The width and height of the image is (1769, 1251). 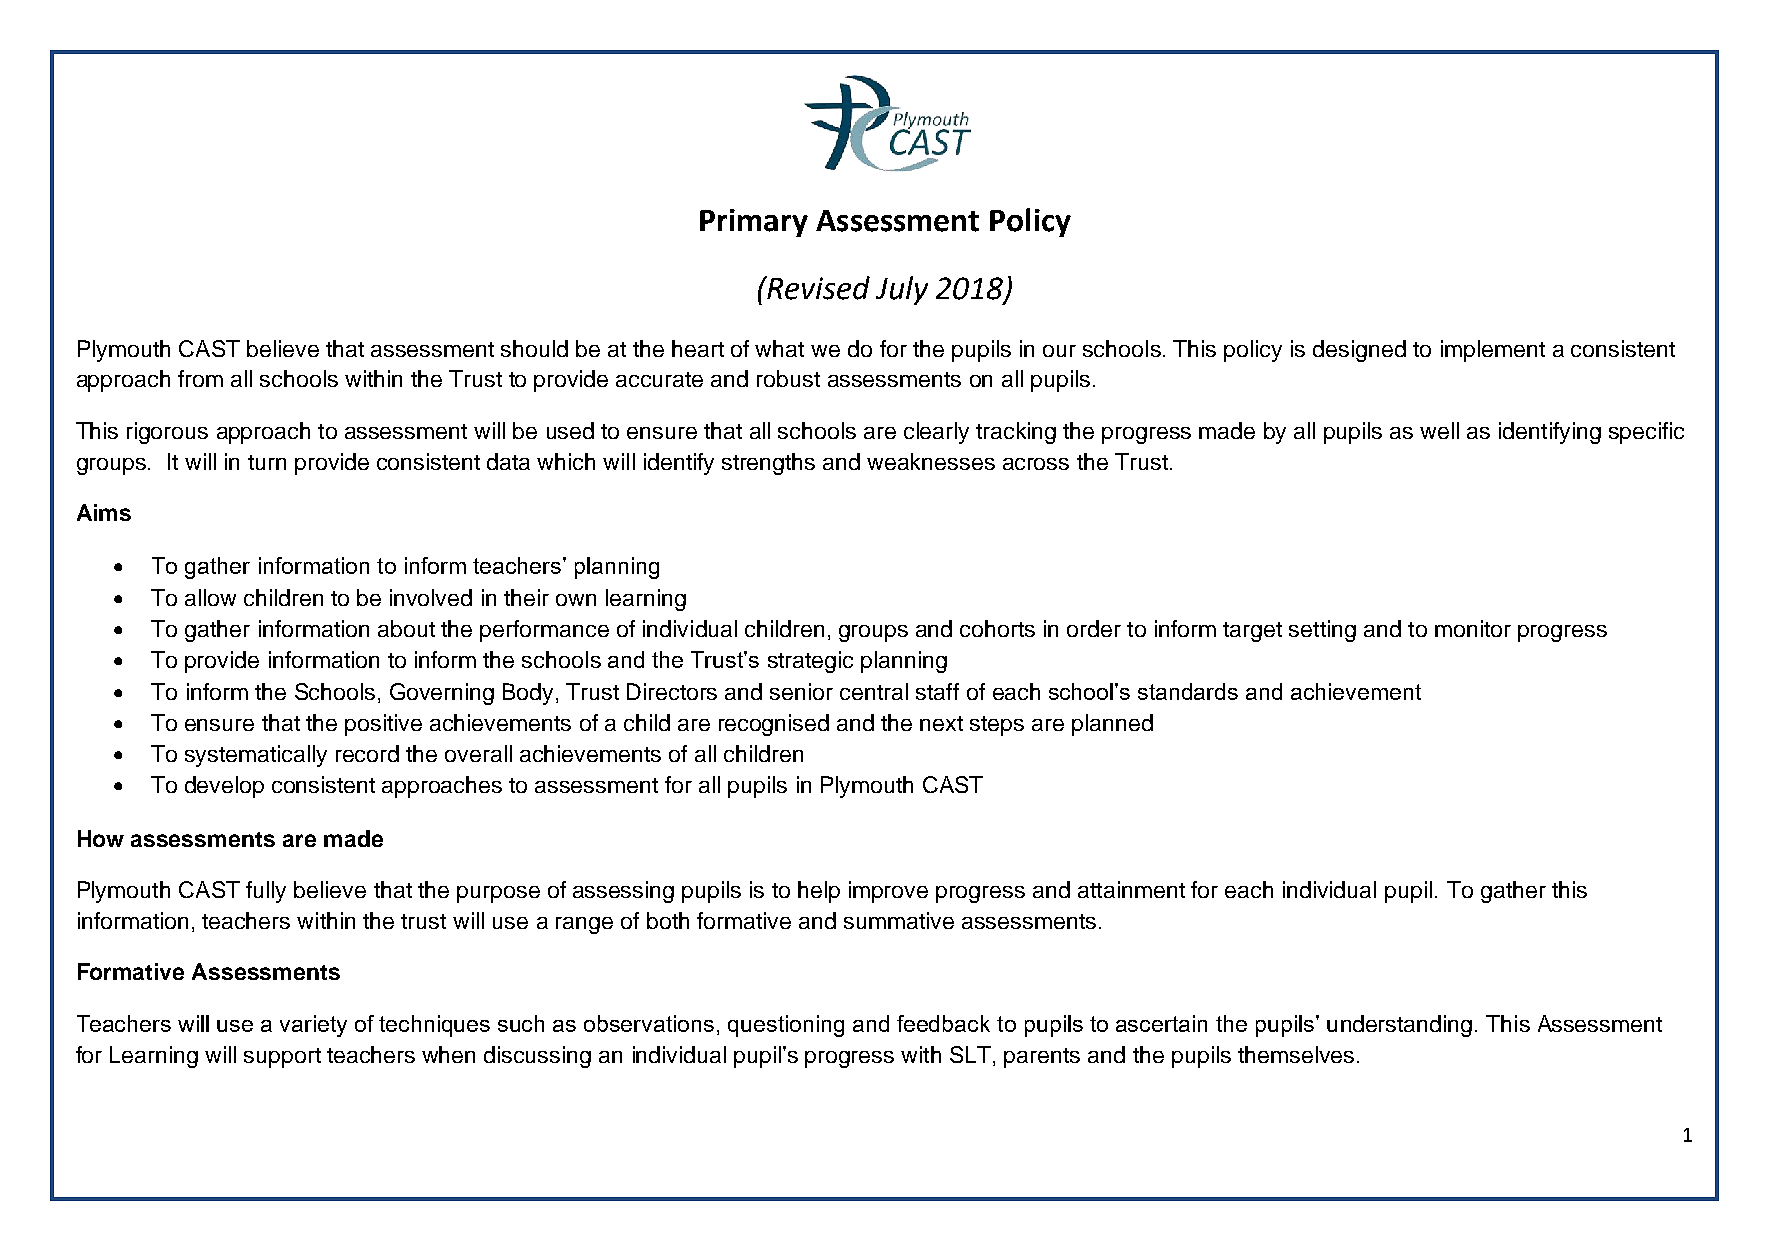 What do you see at coordinates (406, 628) in the image?
I see `about` at bounding box center [406, 628].
